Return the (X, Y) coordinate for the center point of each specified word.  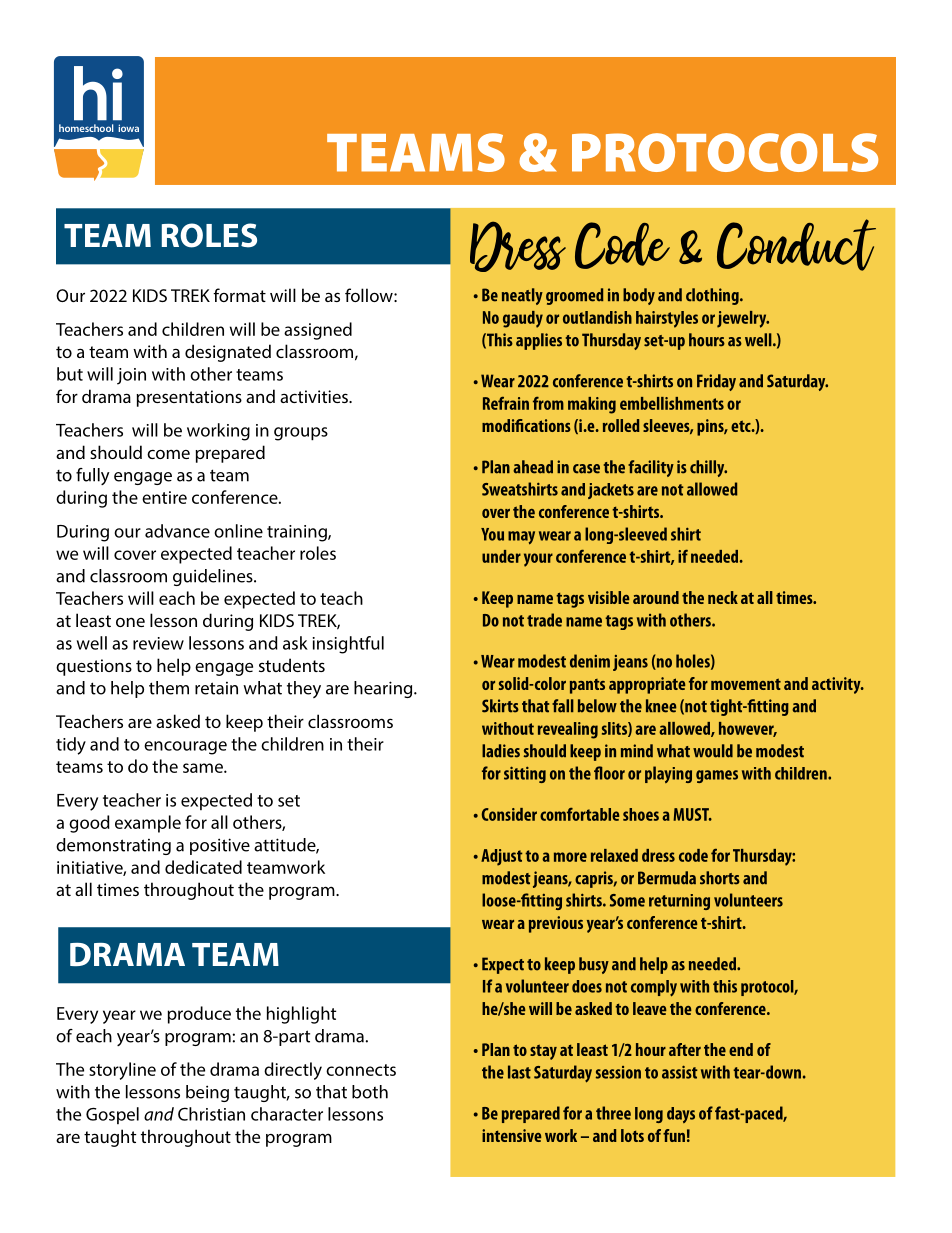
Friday (716, 382)
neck (723, 597)
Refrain (506, 403)
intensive (512, 1135)
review (158, 643)
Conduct (796, 245)
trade (544, 620)
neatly (522, 296)
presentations (189, 398)
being (207, 1093)
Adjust (502, 857)
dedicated (203, 867)
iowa (128, 128)
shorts (720, 878)
